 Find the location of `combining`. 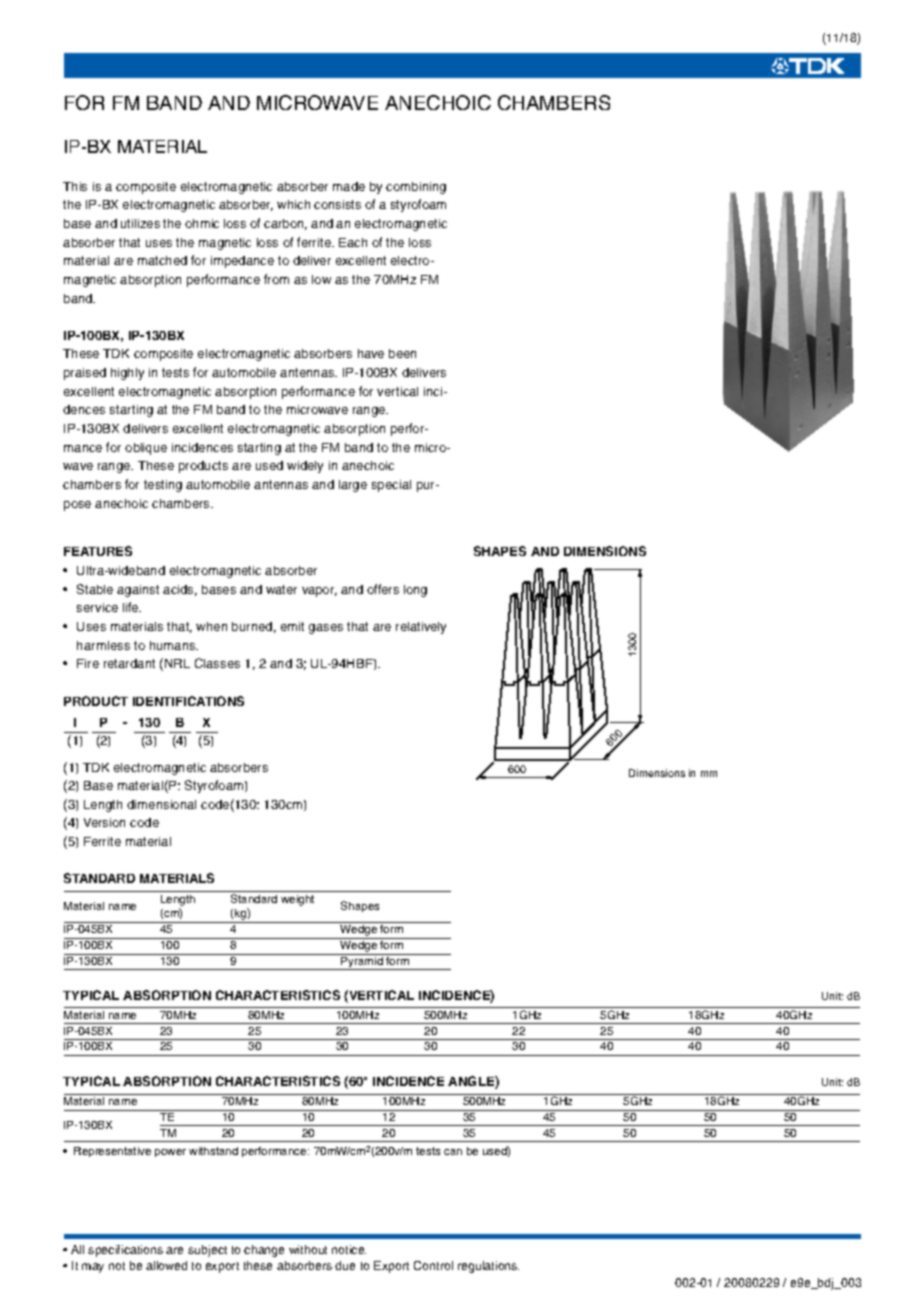

combining is located at coordinates (416, 188).
